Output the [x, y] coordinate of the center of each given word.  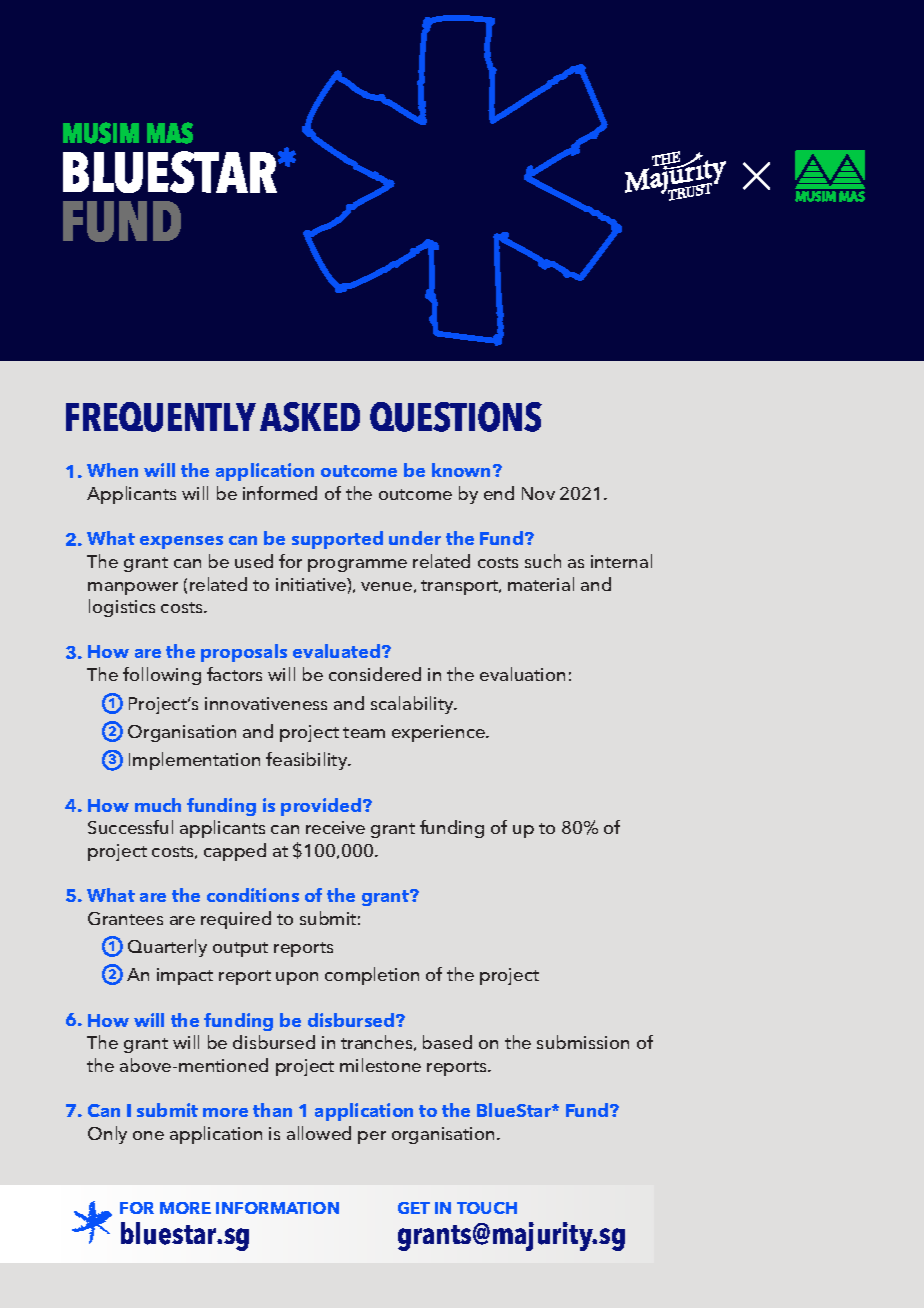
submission [583, 1042]
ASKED [310, 417]
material [541, 584]
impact [185, 976]
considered [375, 674]
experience [439, 733]
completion [372, 976]
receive [335, 827]
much [158, 805]
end [499, 493]
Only [107, 1135]
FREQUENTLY [161, 417]
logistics [122, 608]
